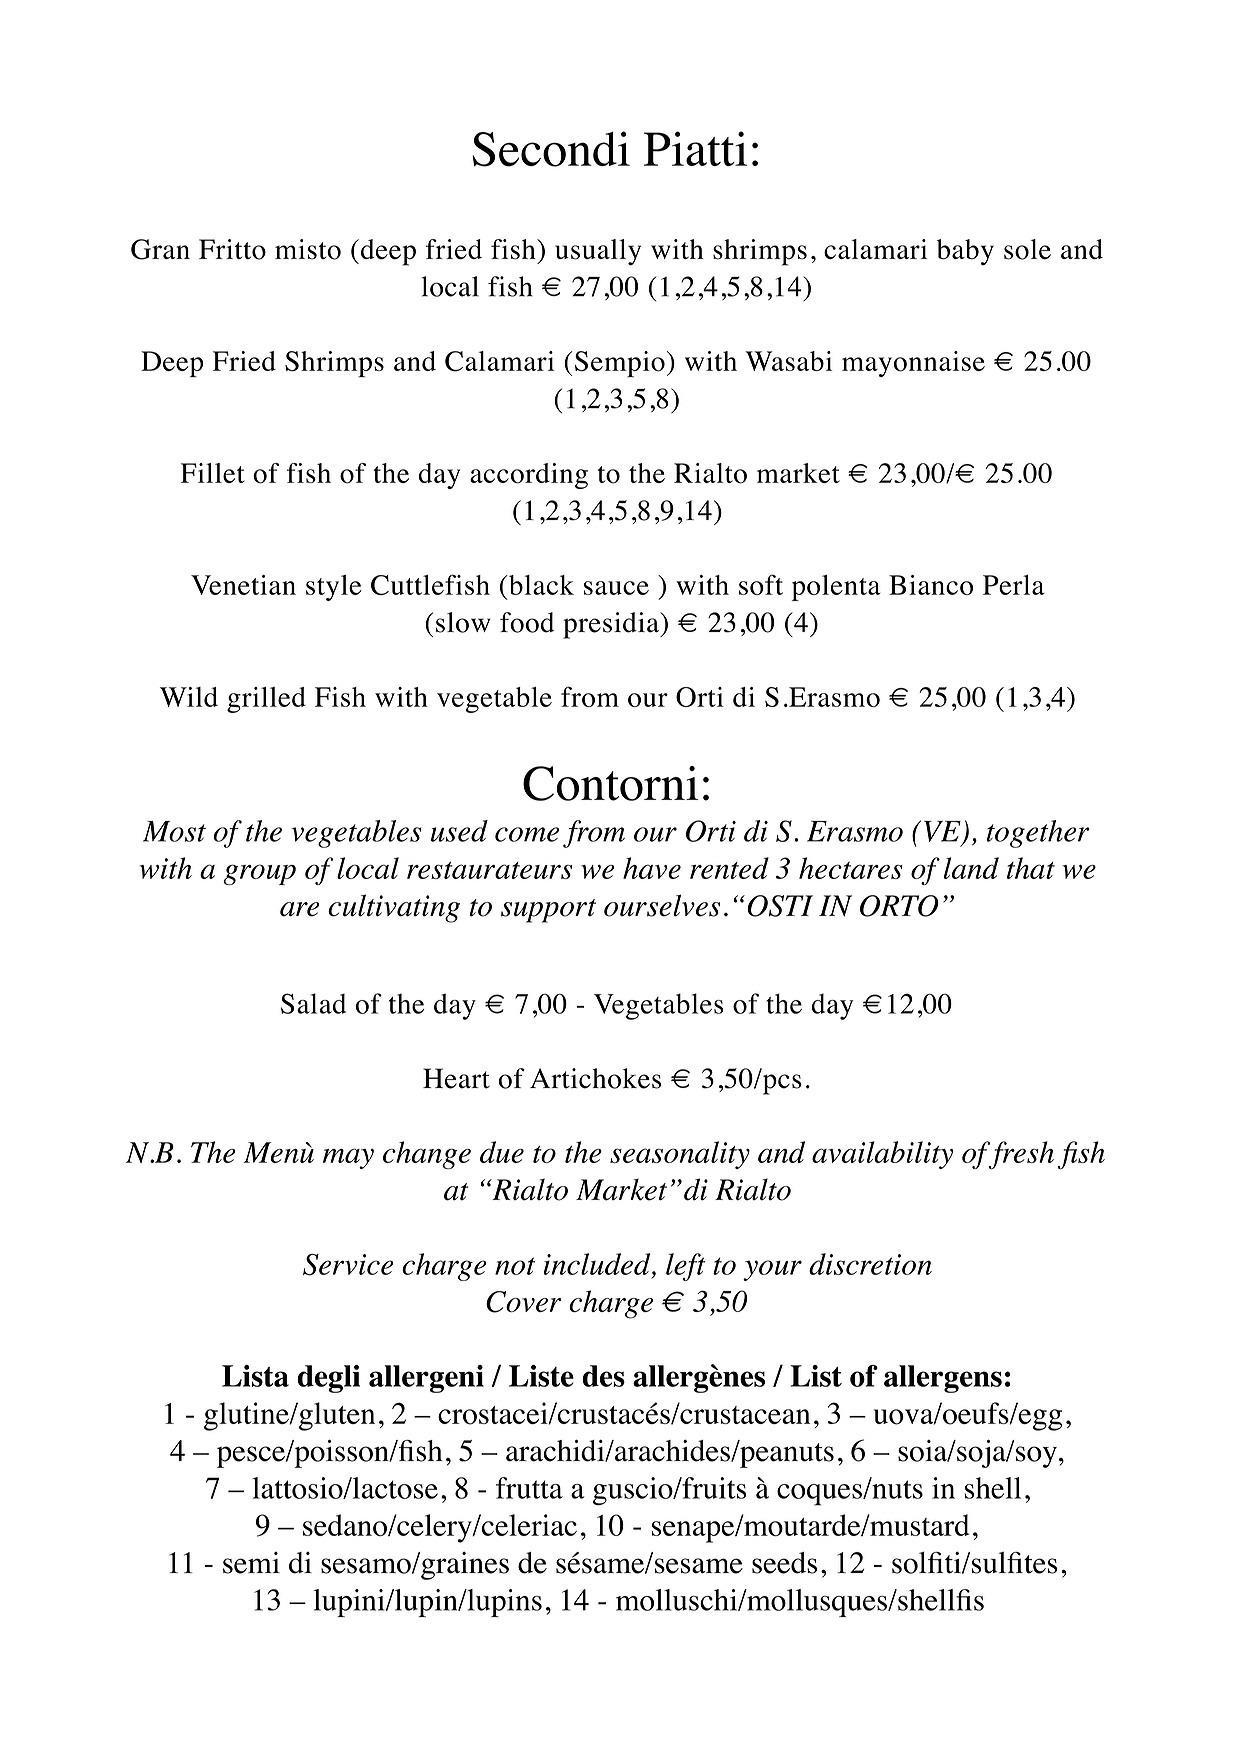 Image resolution: width=1234 pixels, height=1745 pixels. What do you see at coordinates (965, 252) in the screenshot?
I see `baby` at bounding box center [965, 252].
